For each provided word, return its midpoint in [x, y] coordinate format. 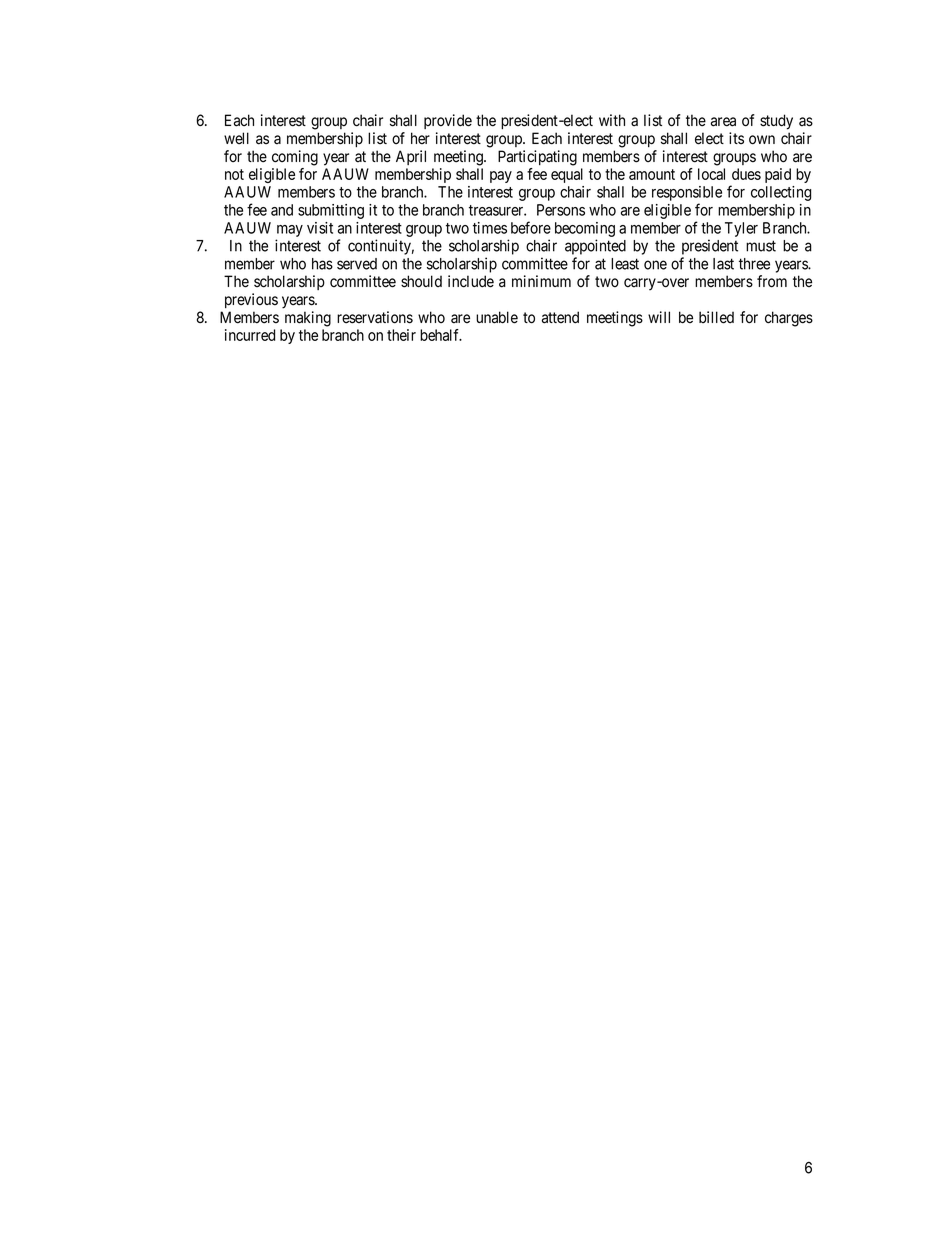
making [308, 319]
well [236, 138]
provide [448, 121]
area [723, 122]
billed [716, 317]
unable [497, 317]
